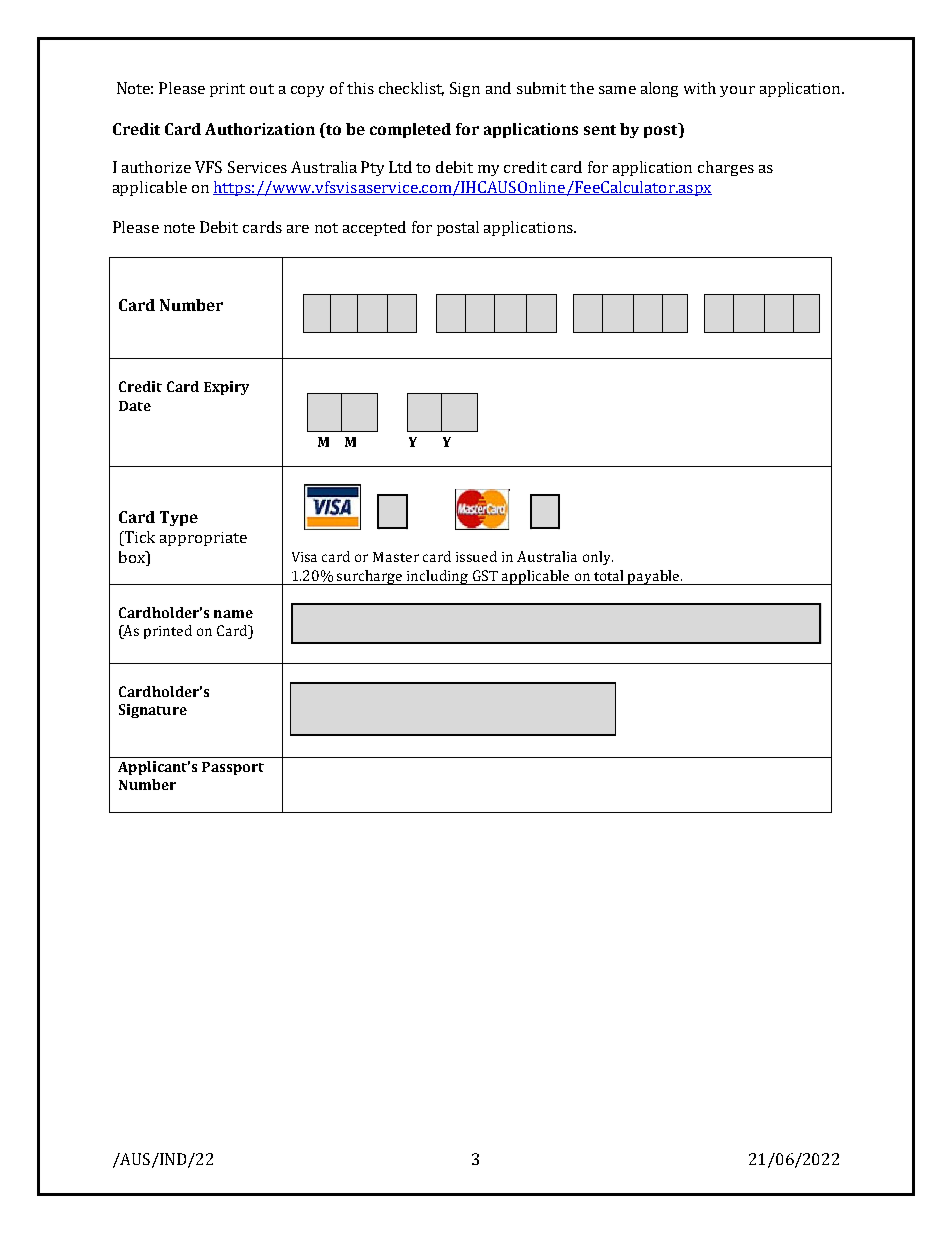  Describe the element at coordinates (598, 558) in the image. I see `only` at that location.
